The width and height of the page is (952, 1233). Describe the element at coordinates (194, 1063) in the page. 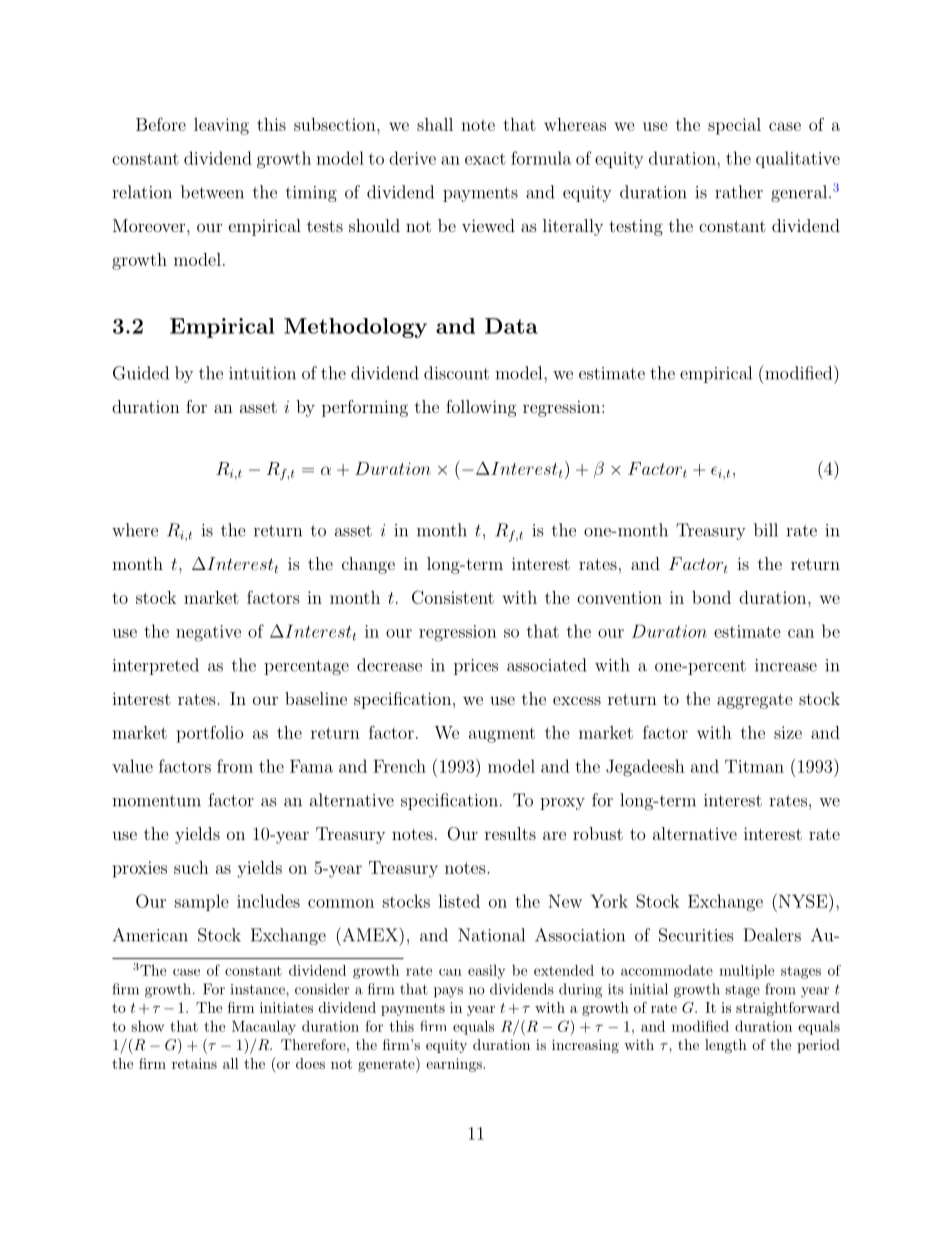

I see `retains` at that location.
